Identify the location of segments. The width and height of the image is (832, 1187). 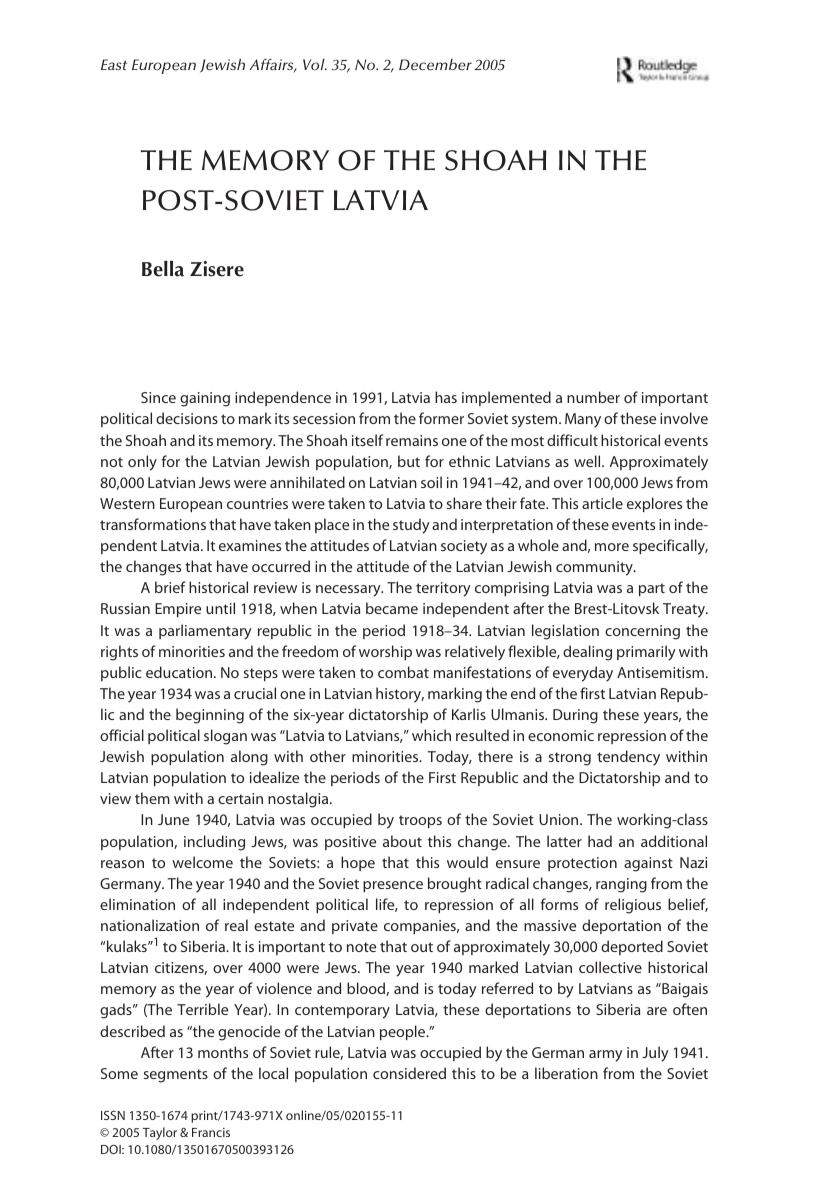
(176, 1076).
